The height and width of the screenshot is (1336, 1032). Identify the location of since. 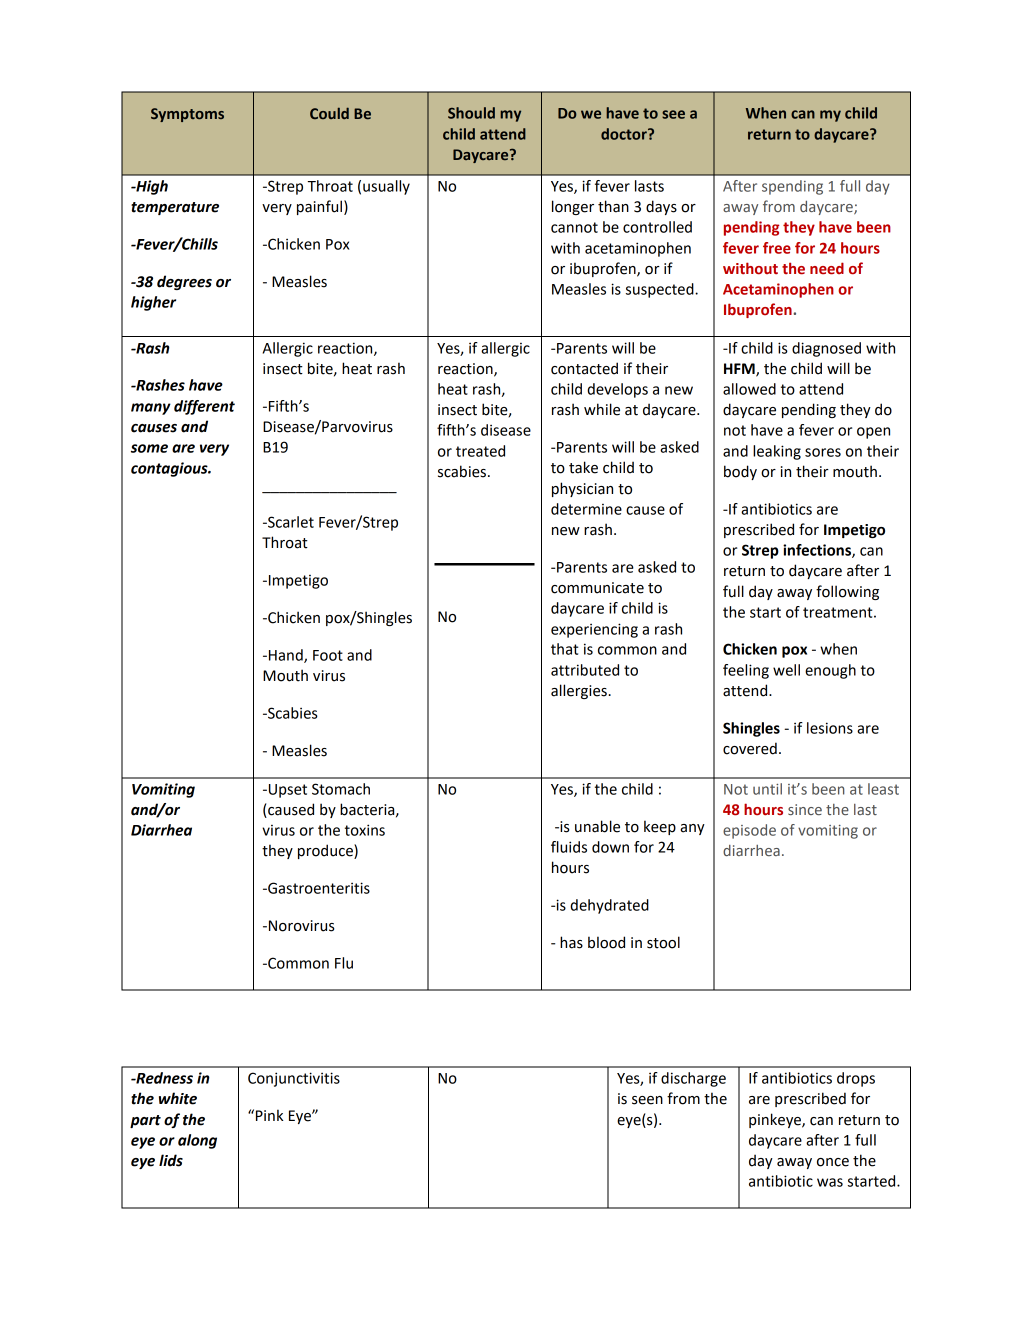
(805, 809).
